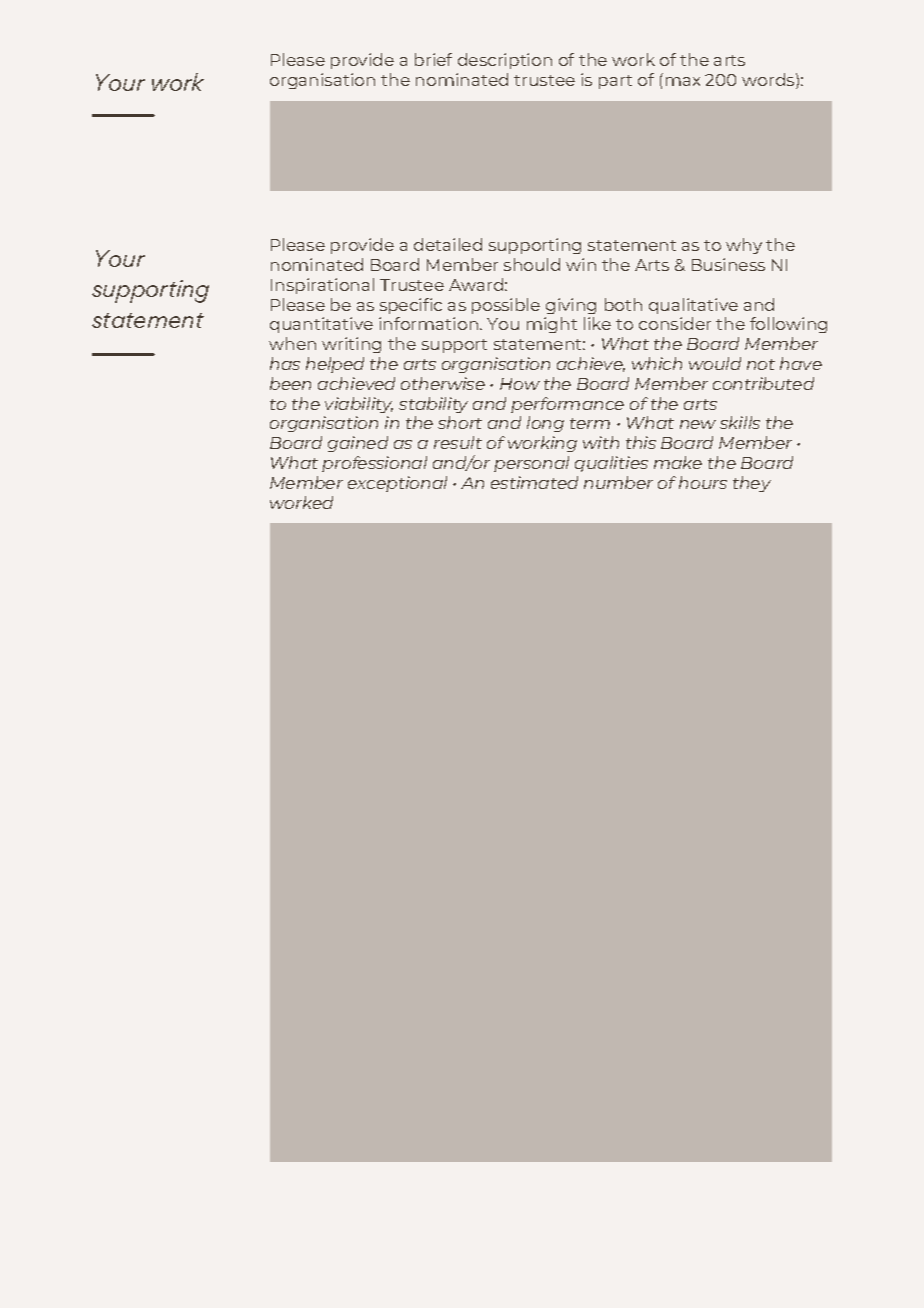 The width and height of the page is (924, 1309). I want to click on why, so click(744, 246).
